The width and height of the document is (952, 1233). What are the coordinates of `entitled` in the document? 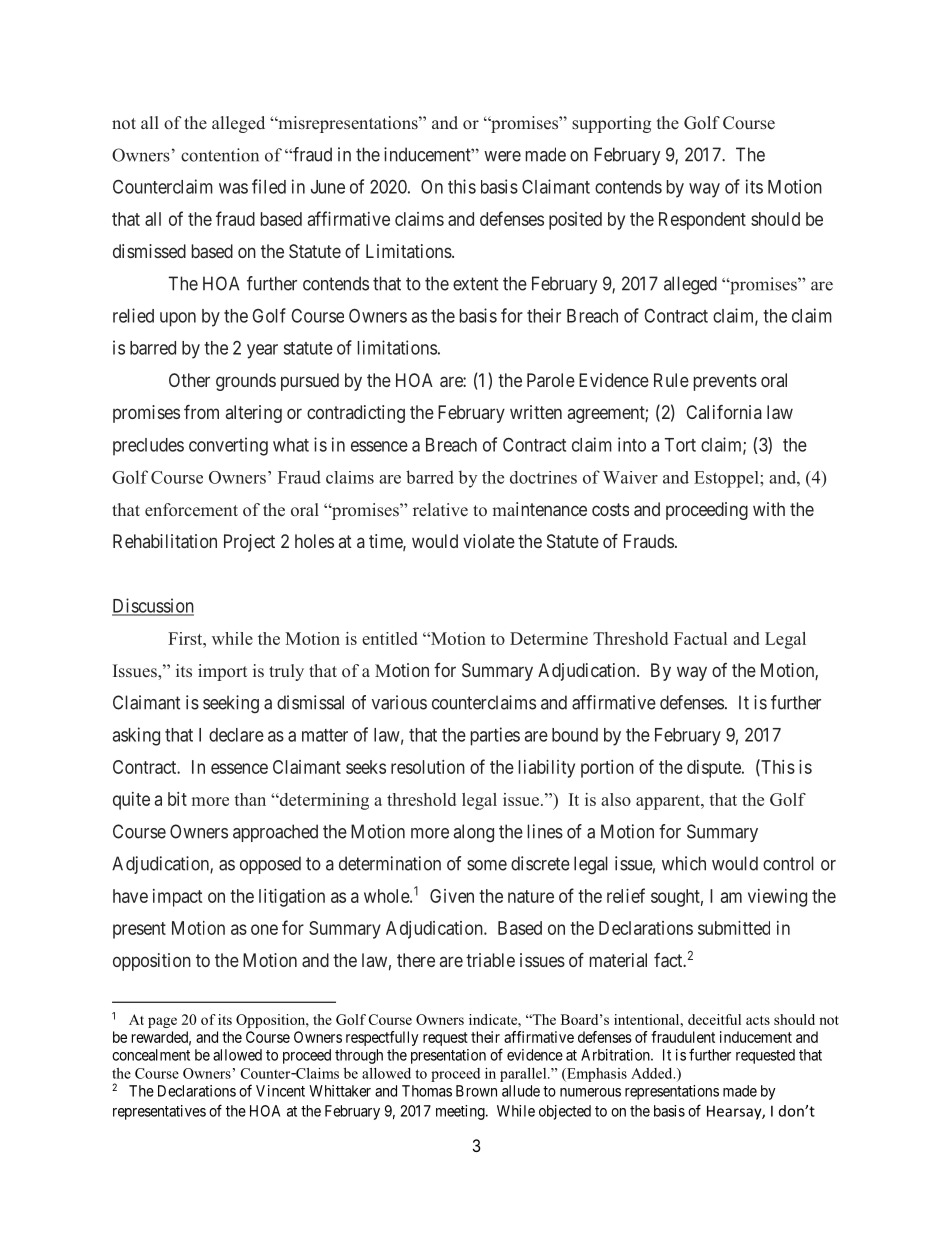 It's located at (389, 638).
